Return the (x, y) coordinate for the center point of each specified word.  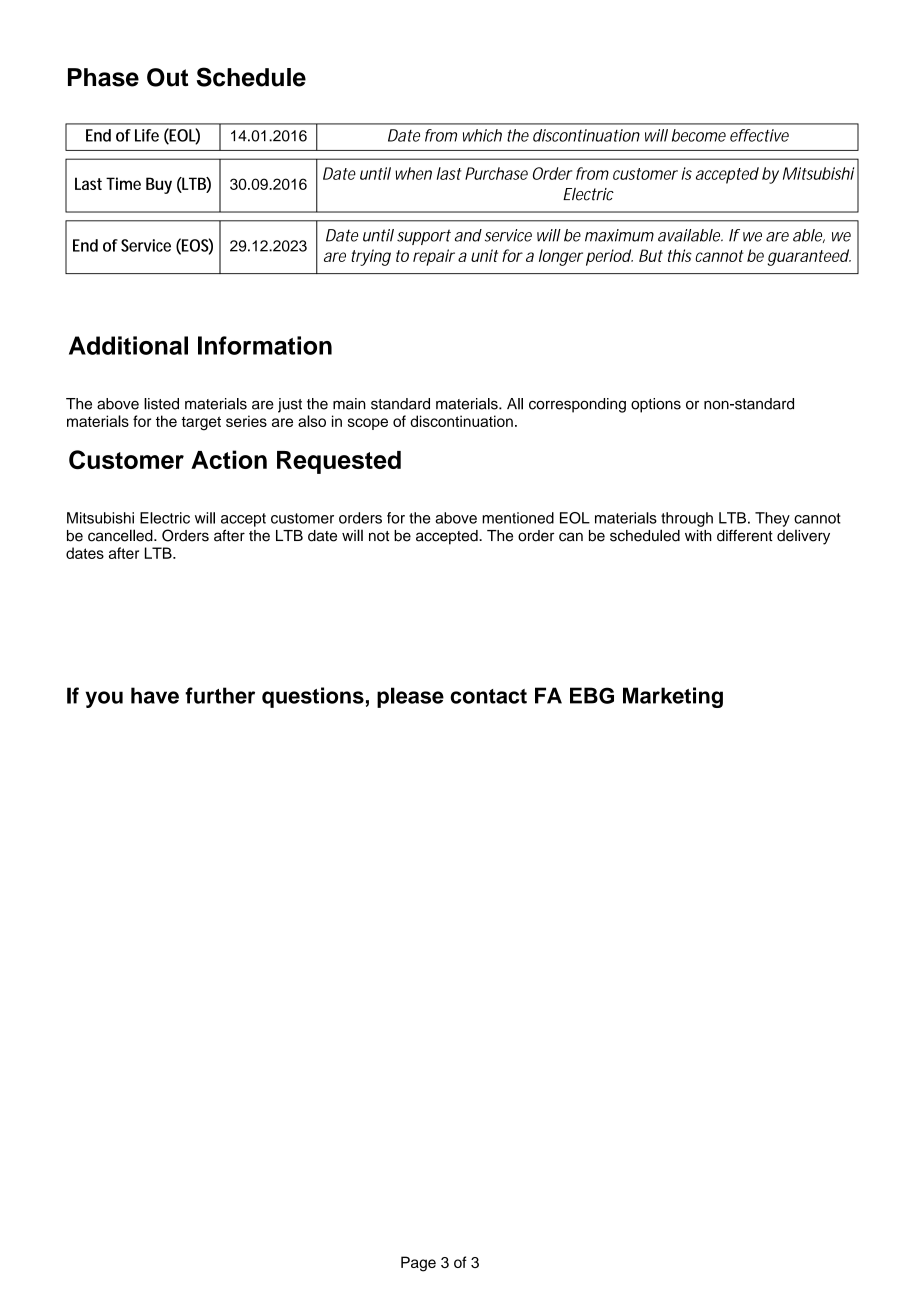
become (699, 135)
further (220, 695)
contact (488, 696)
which (482, 135)
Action (229, 459)
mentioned (518, 518)
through (687, 519)
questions (313, 697)
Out (167, 77)
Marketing (673, 697)
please (410, 697)
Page (418, 1264)
